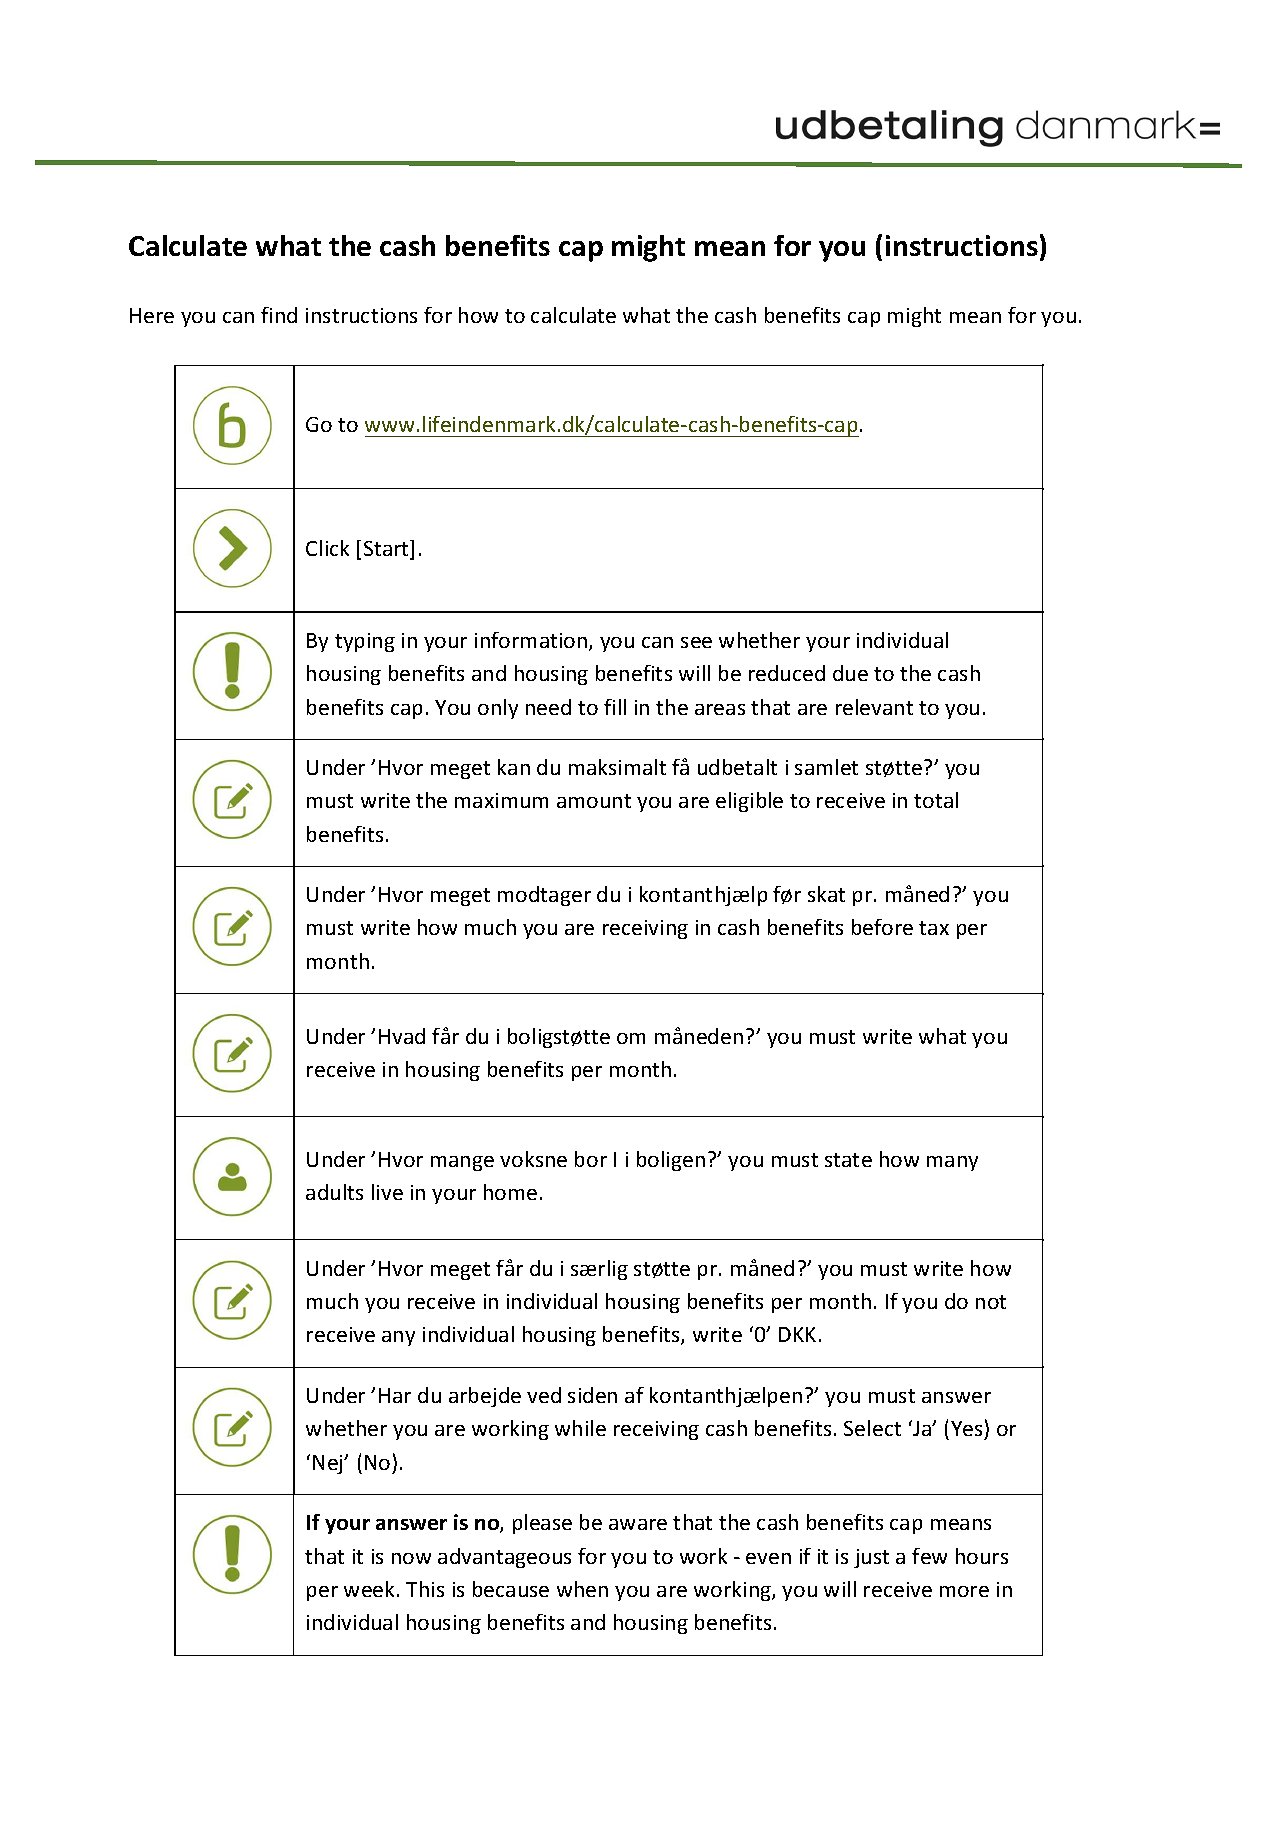 This page has height=1821, width=1288. What do you see at coordinates (388, 549) in the page?
I see `Start` at bounding box center [388, 549].
